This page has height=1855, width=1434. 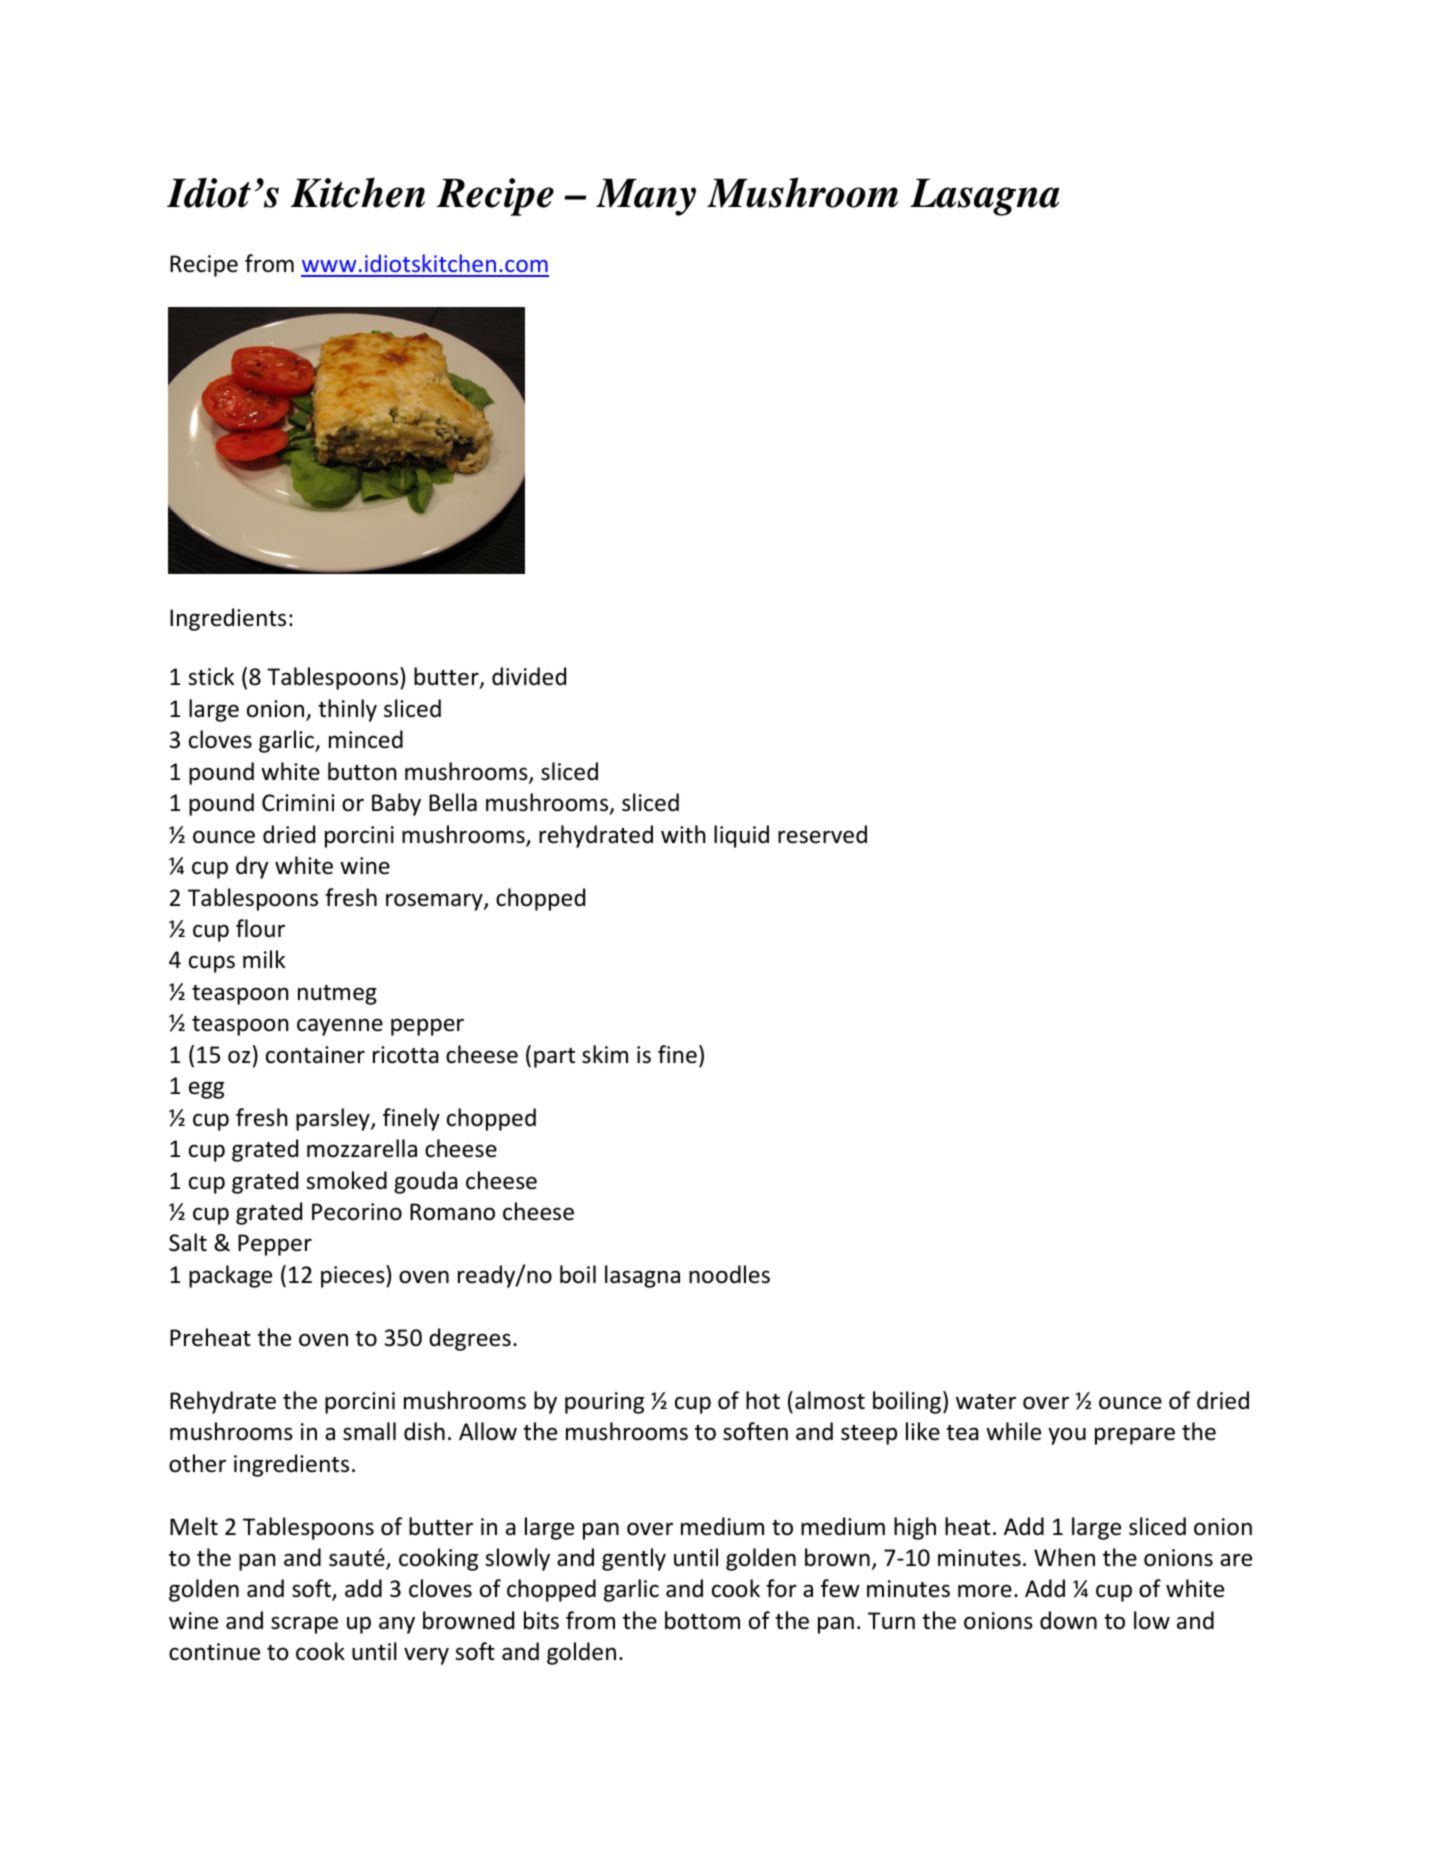 What do you see at coordinates (683, 834) in the page?
I see `with` at bounding box center [683, 834].
